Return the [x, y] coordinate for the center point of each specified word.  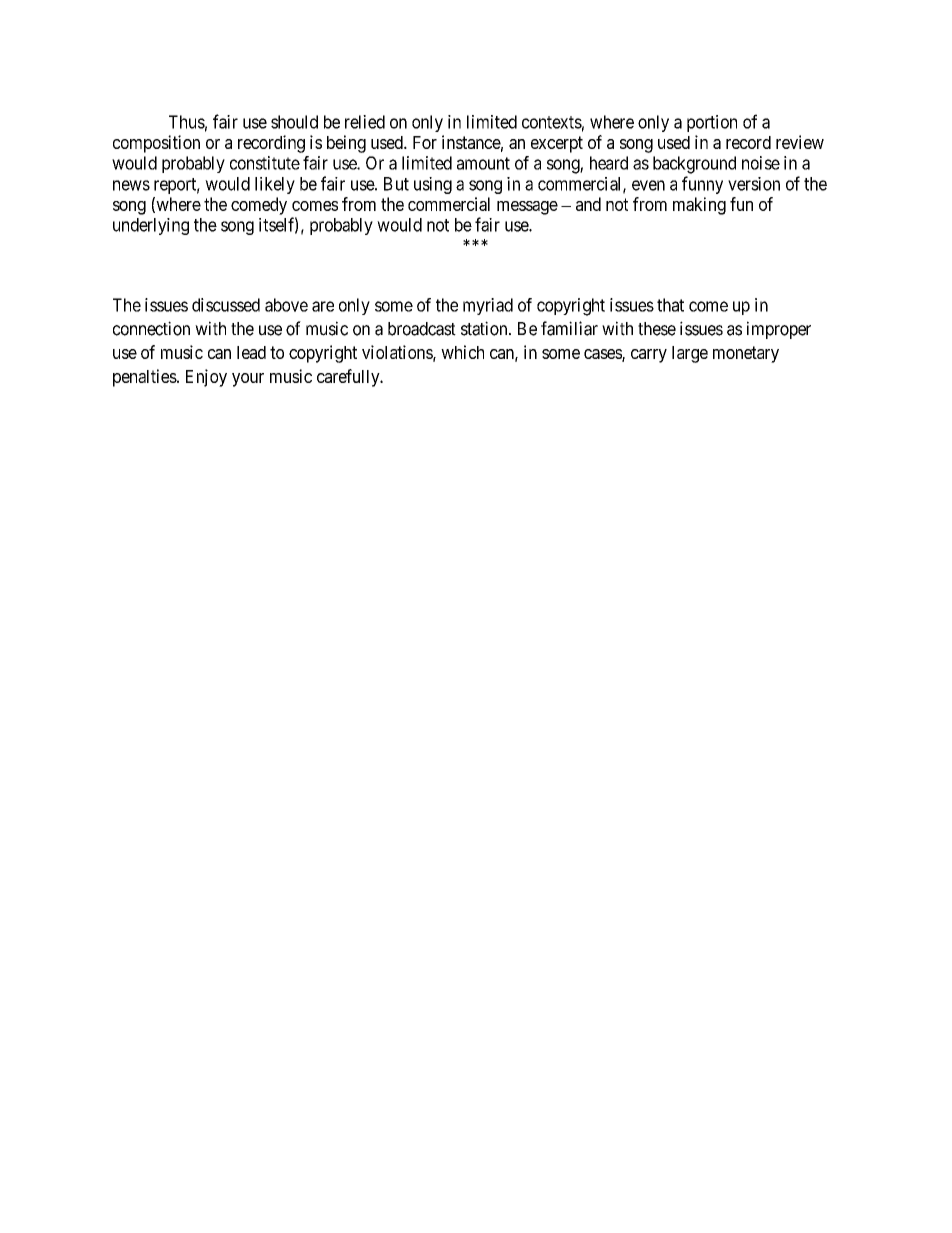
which [462, 352]
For [425, 142]
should [294, 122]
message [527, 208]
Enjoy [206, 378]
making [699, 206]
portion [712, 123]
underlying [151, 226]
